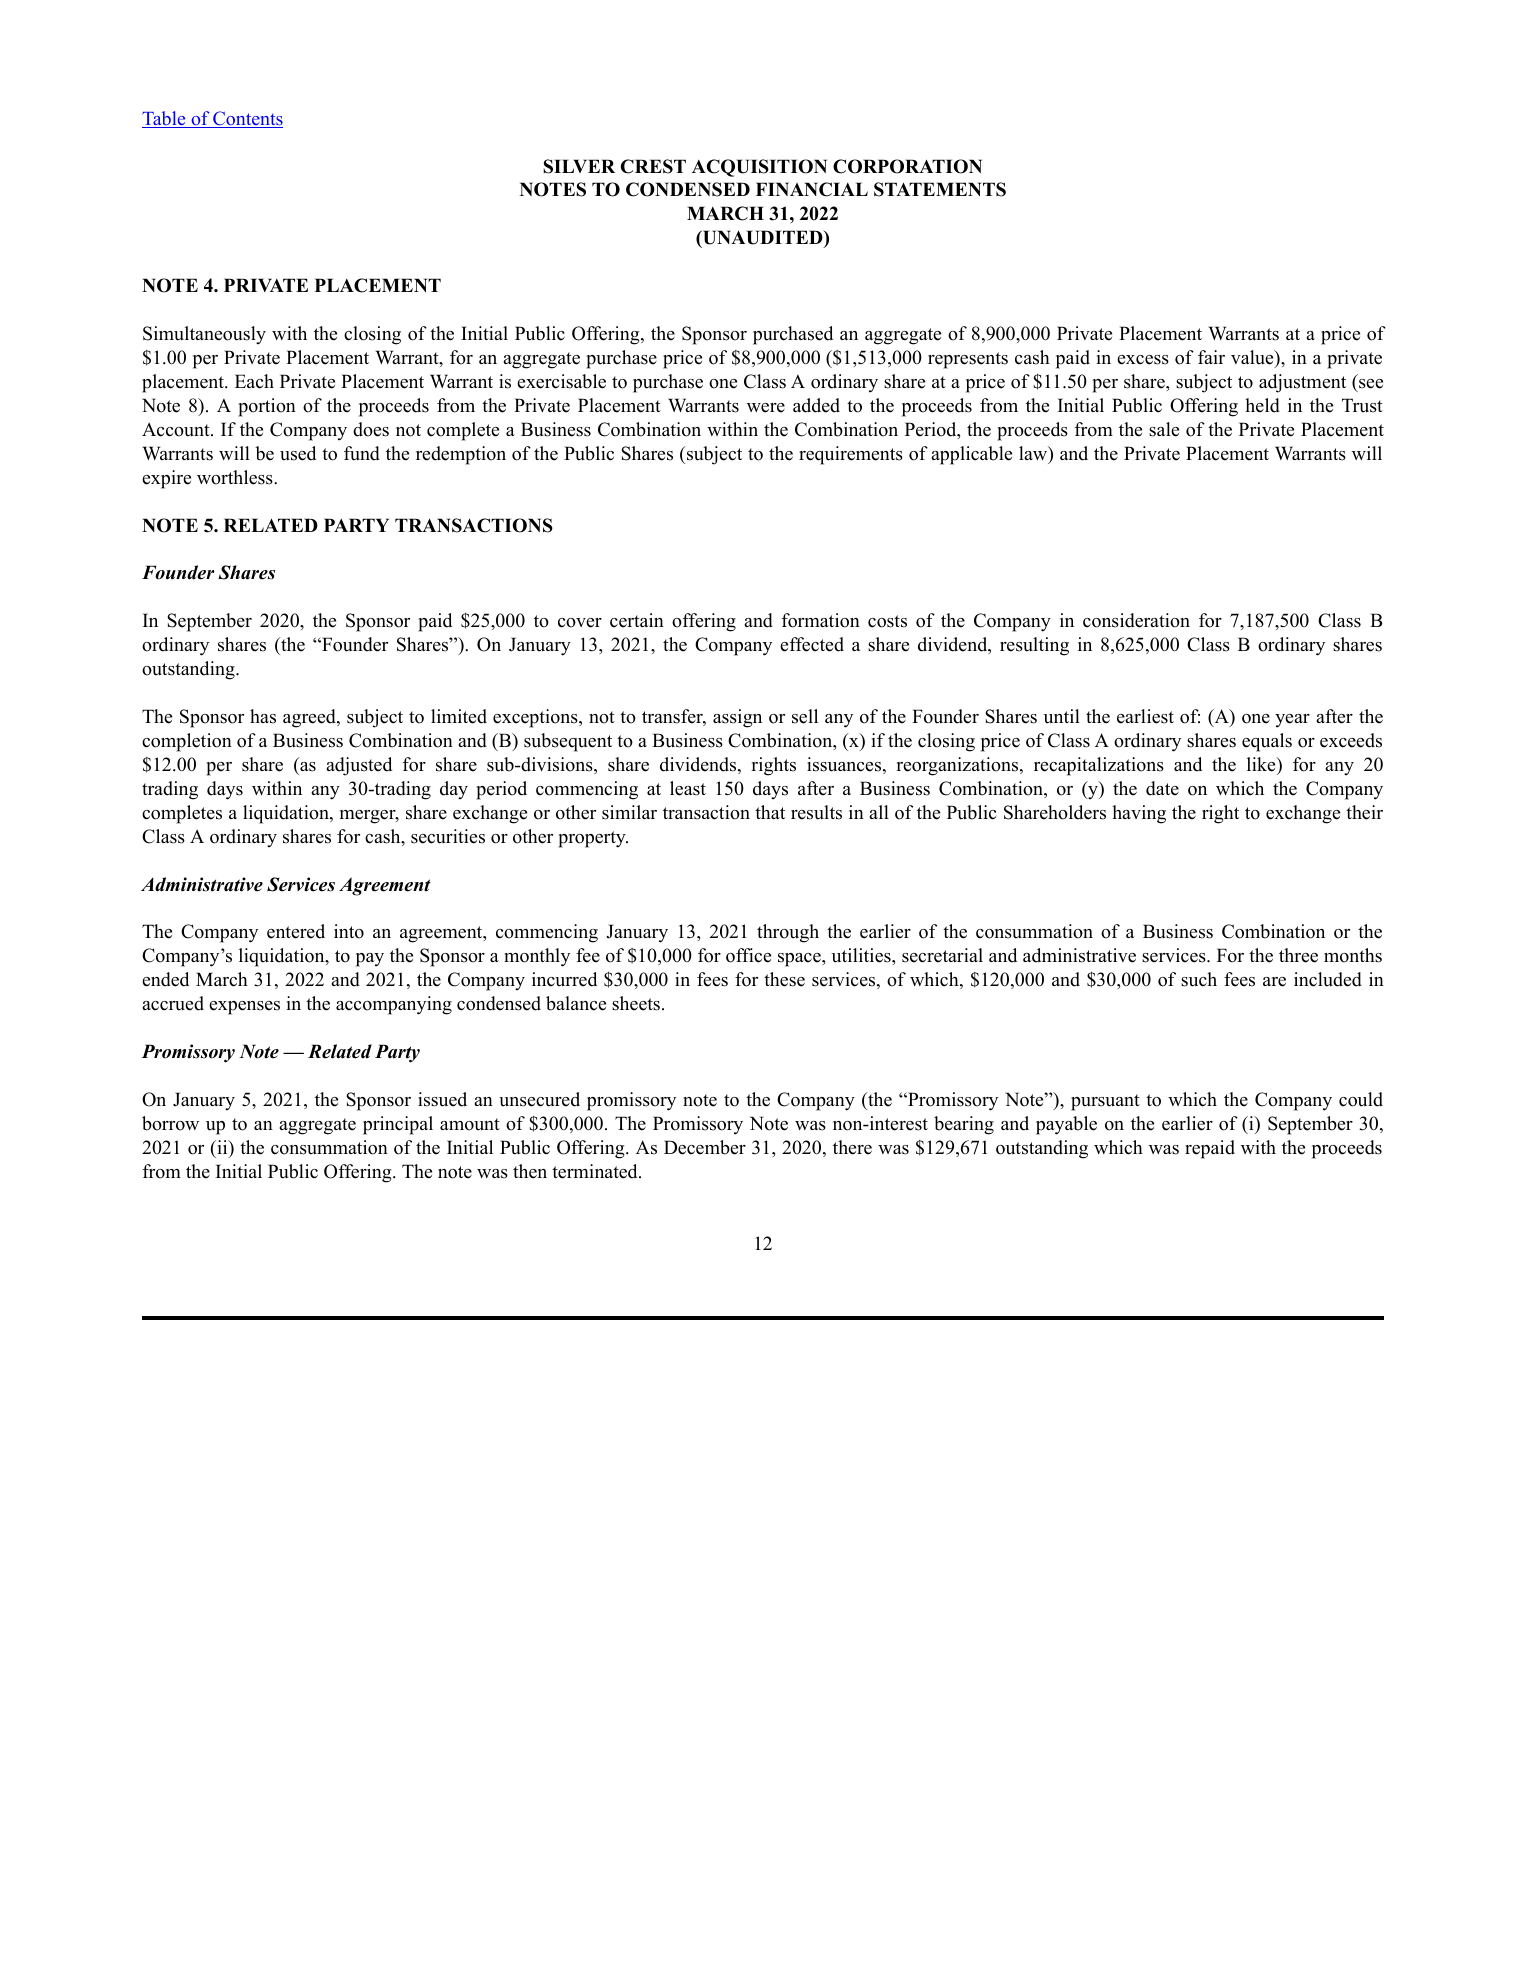 This document has width=1525, height=1974. I want to click on principal, so click(398, 1125).
